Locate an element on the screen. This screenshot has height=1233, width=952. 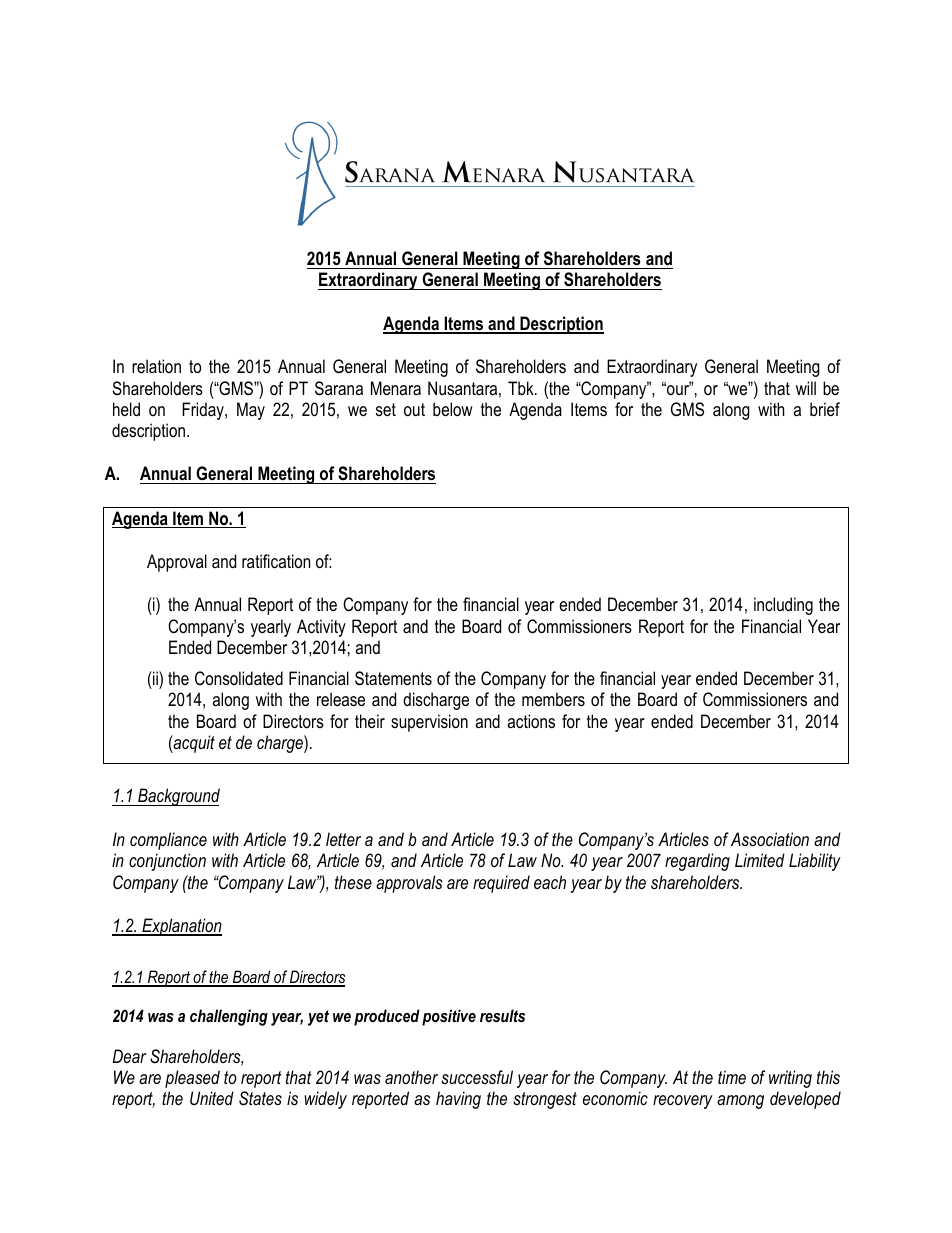
will is located at coordinates (806, 388).
